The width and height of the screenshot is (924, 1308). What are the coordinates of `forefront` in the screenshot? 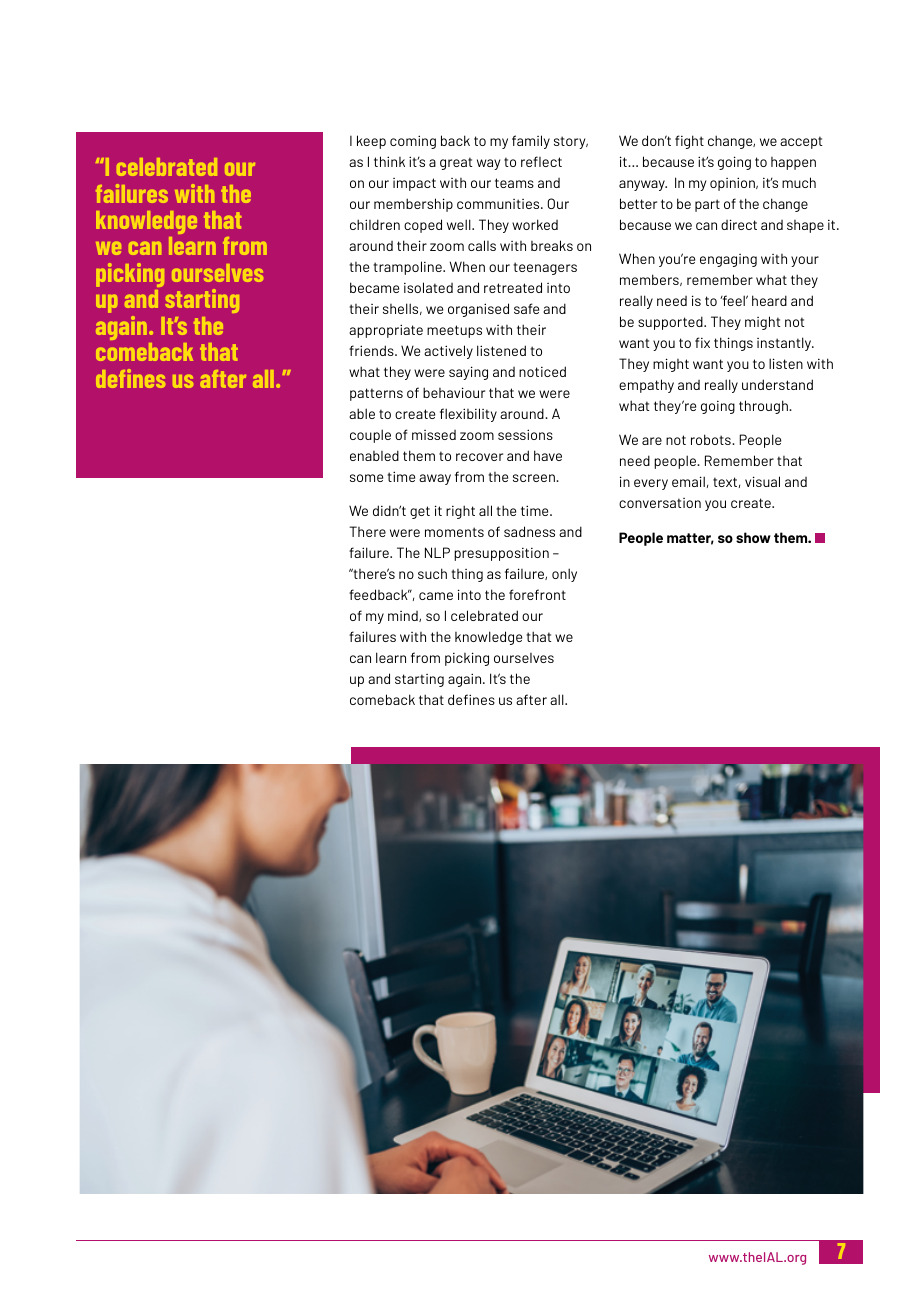 It's located at (537, 594).
